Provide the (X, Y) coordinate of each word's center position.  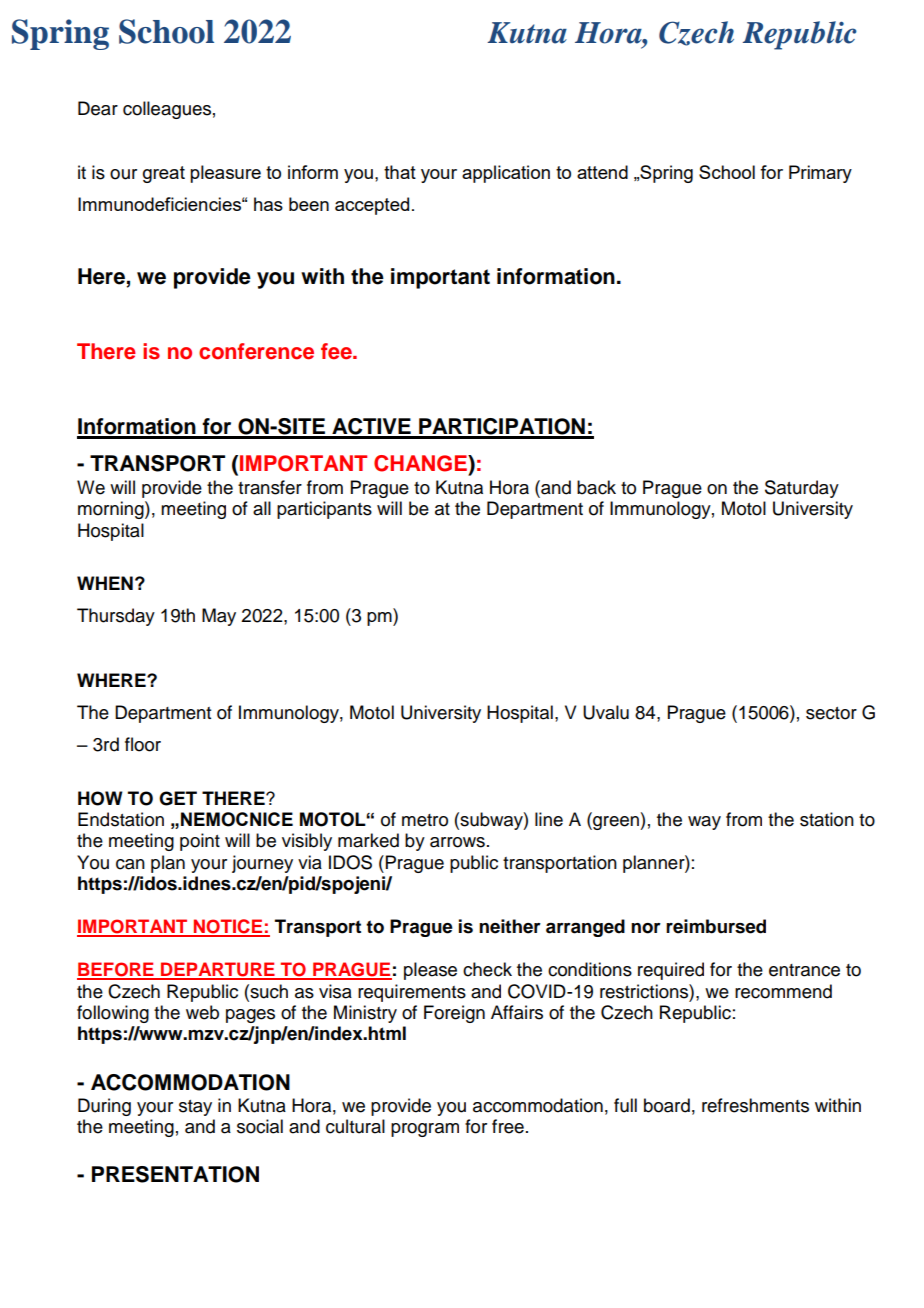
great (164, 174)
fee (337, 351)
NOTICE (228, 927)
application (506, 174)
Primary (820, 174)
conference (256, 351)
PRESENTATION (175, 1174)
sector (831, 713)
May (219, 617)
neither (510, 926)
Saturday (802, 489)
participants (324, 510)
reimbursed (716, 926)
